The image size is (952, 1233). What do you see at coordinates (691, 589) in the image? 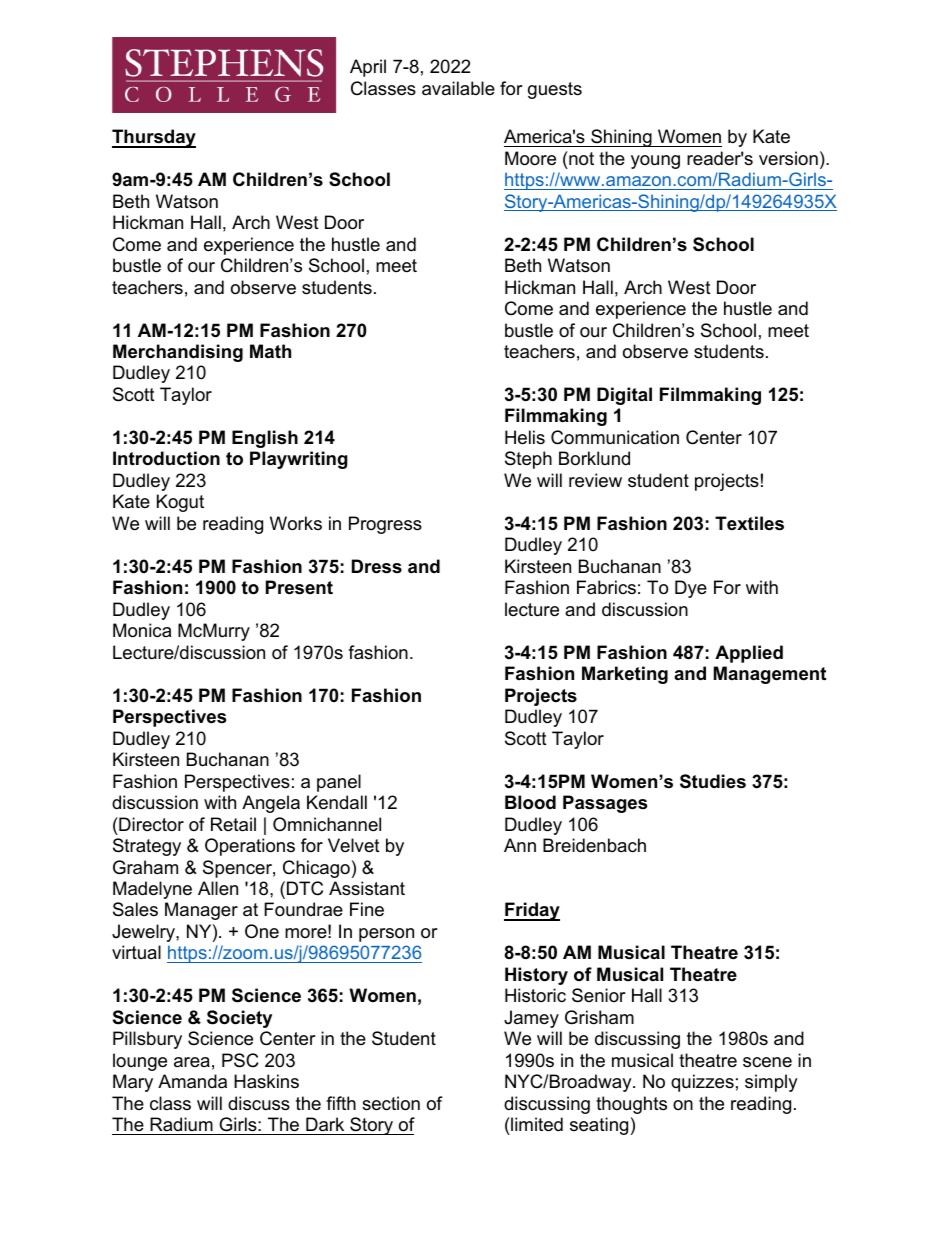
I see `Dye` at bounding box center [691, 589].
